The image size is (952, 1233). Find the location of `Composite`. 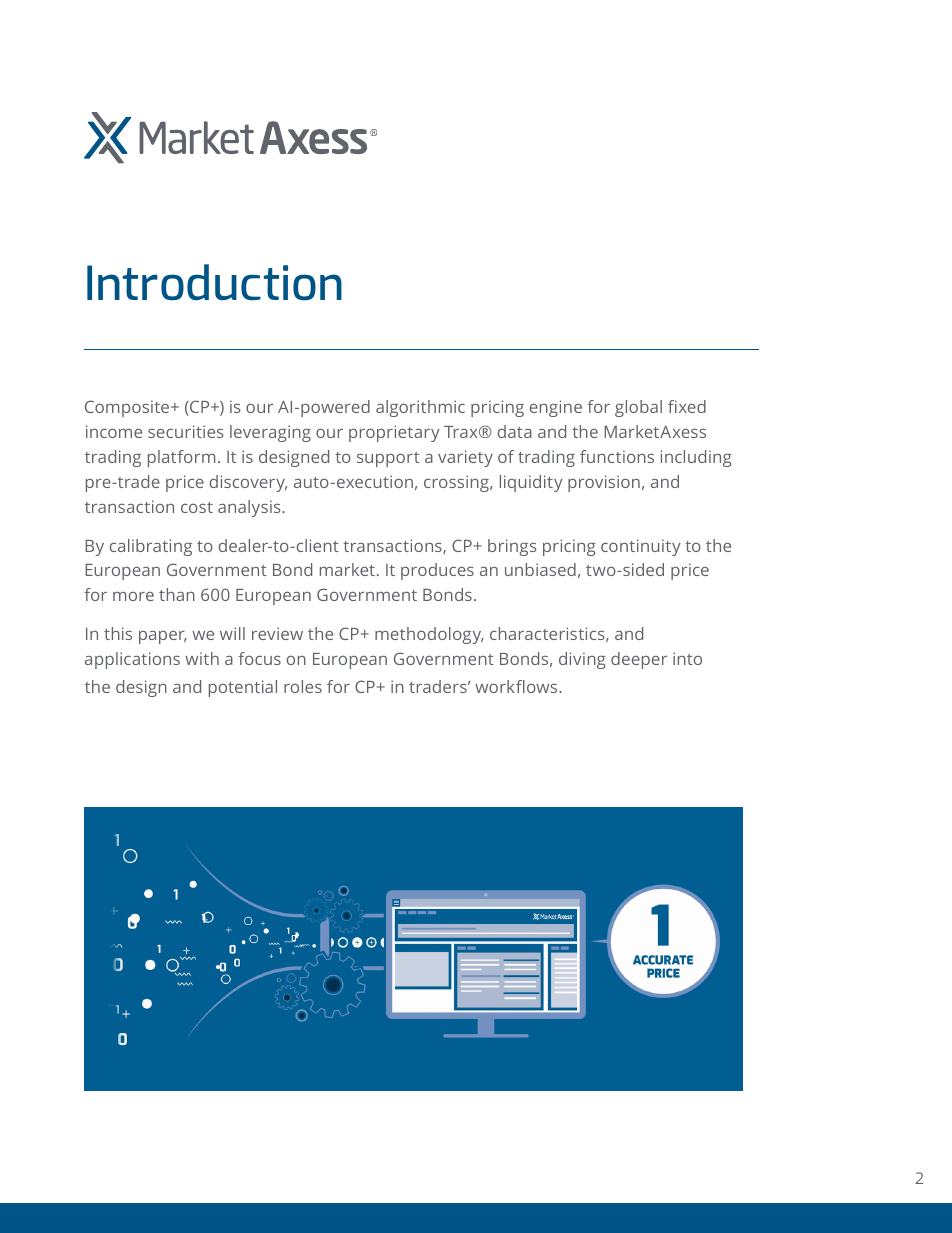

Composite is located at coordinates (128, 408).
